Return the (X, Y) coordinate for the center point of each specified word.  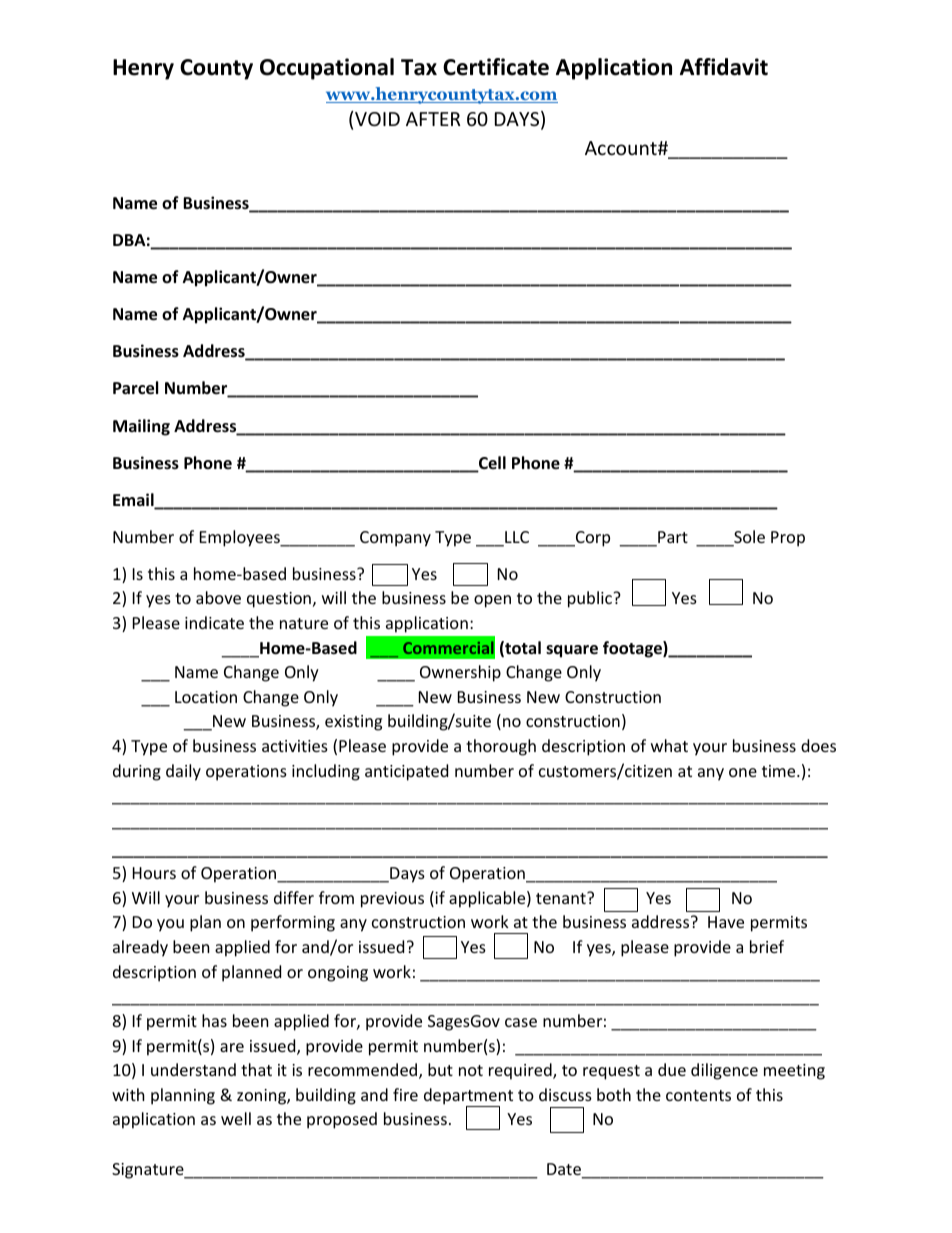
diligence (724, 1071)
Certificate (496, 67)
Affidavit (724, 67)
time (780, 771)
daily (183, 772)
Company (395, 539)
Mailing (141, 427)
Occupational (327, 69)
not (471, 1070)
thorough (501, 747)
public (591, 599)
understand (193, 1069)
